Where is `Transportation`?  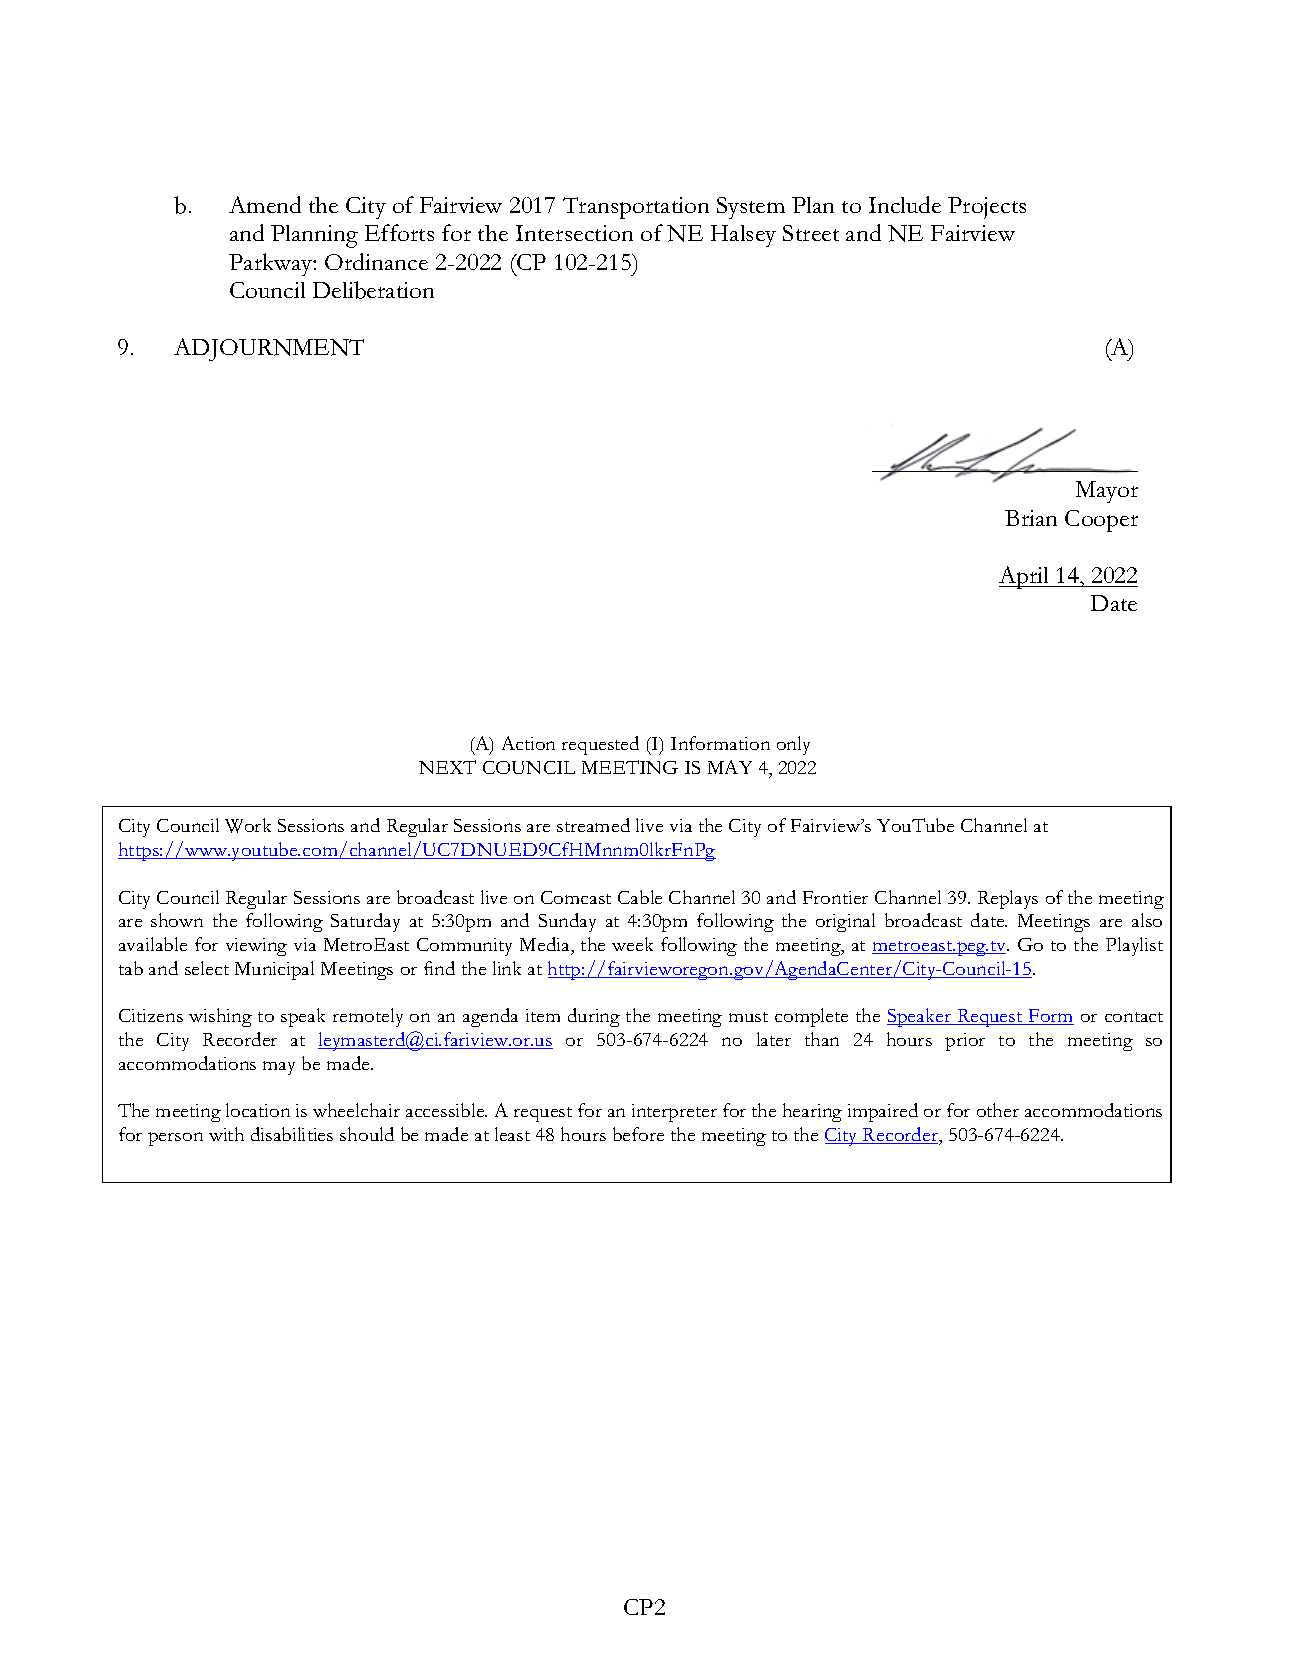
Transportation is located at coordinates (636, 208).
